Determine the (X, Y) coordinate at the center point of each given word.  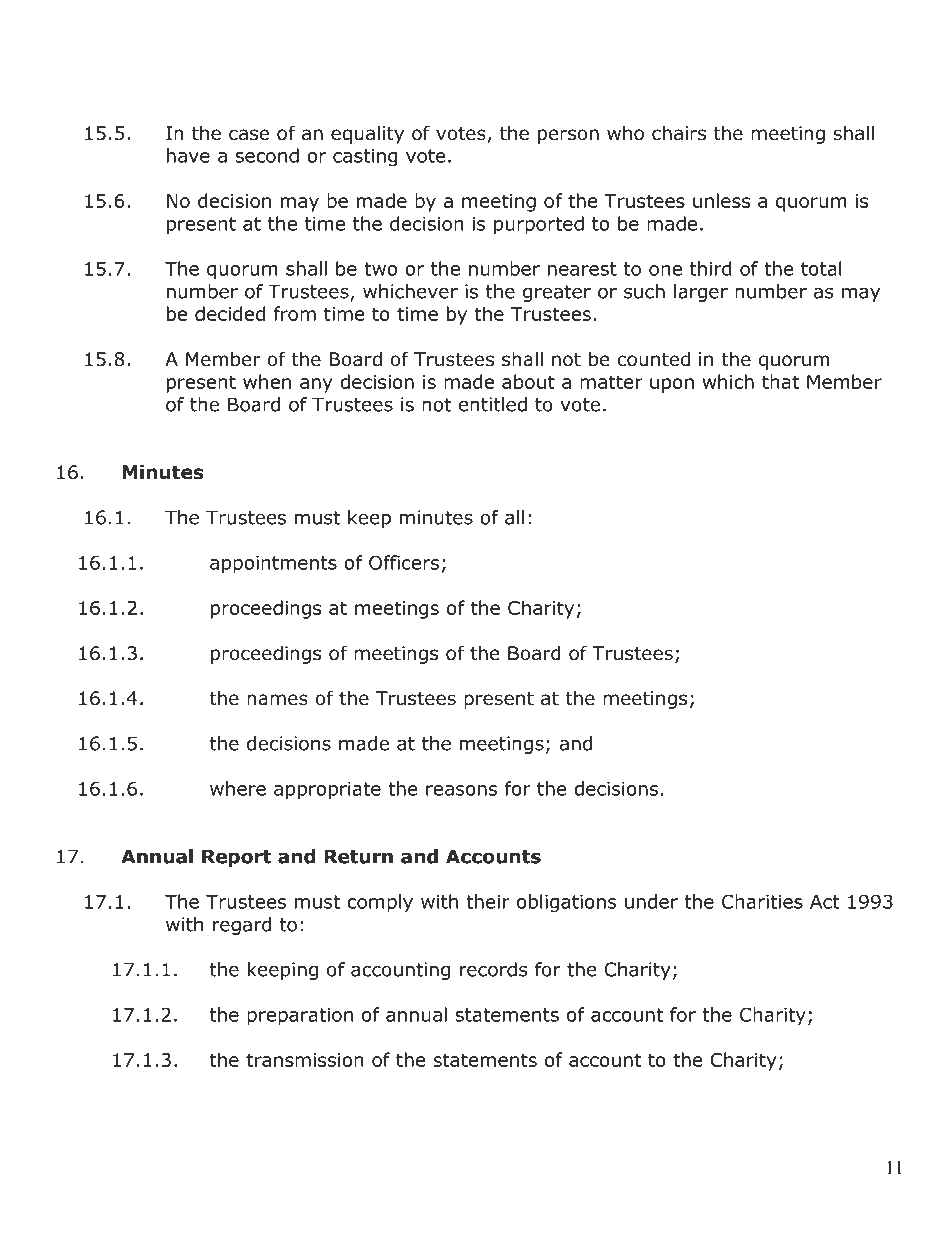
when (267, 381)
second (267, 155)
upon (672, 385)
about (528, 381)
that (780, 381)
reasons (461, 790)
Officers (404, 562)
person (568, 136)
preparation (300, 1017)
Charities (762, 901)
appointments (273, 565)
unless (721, 200)
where (238, 788)
